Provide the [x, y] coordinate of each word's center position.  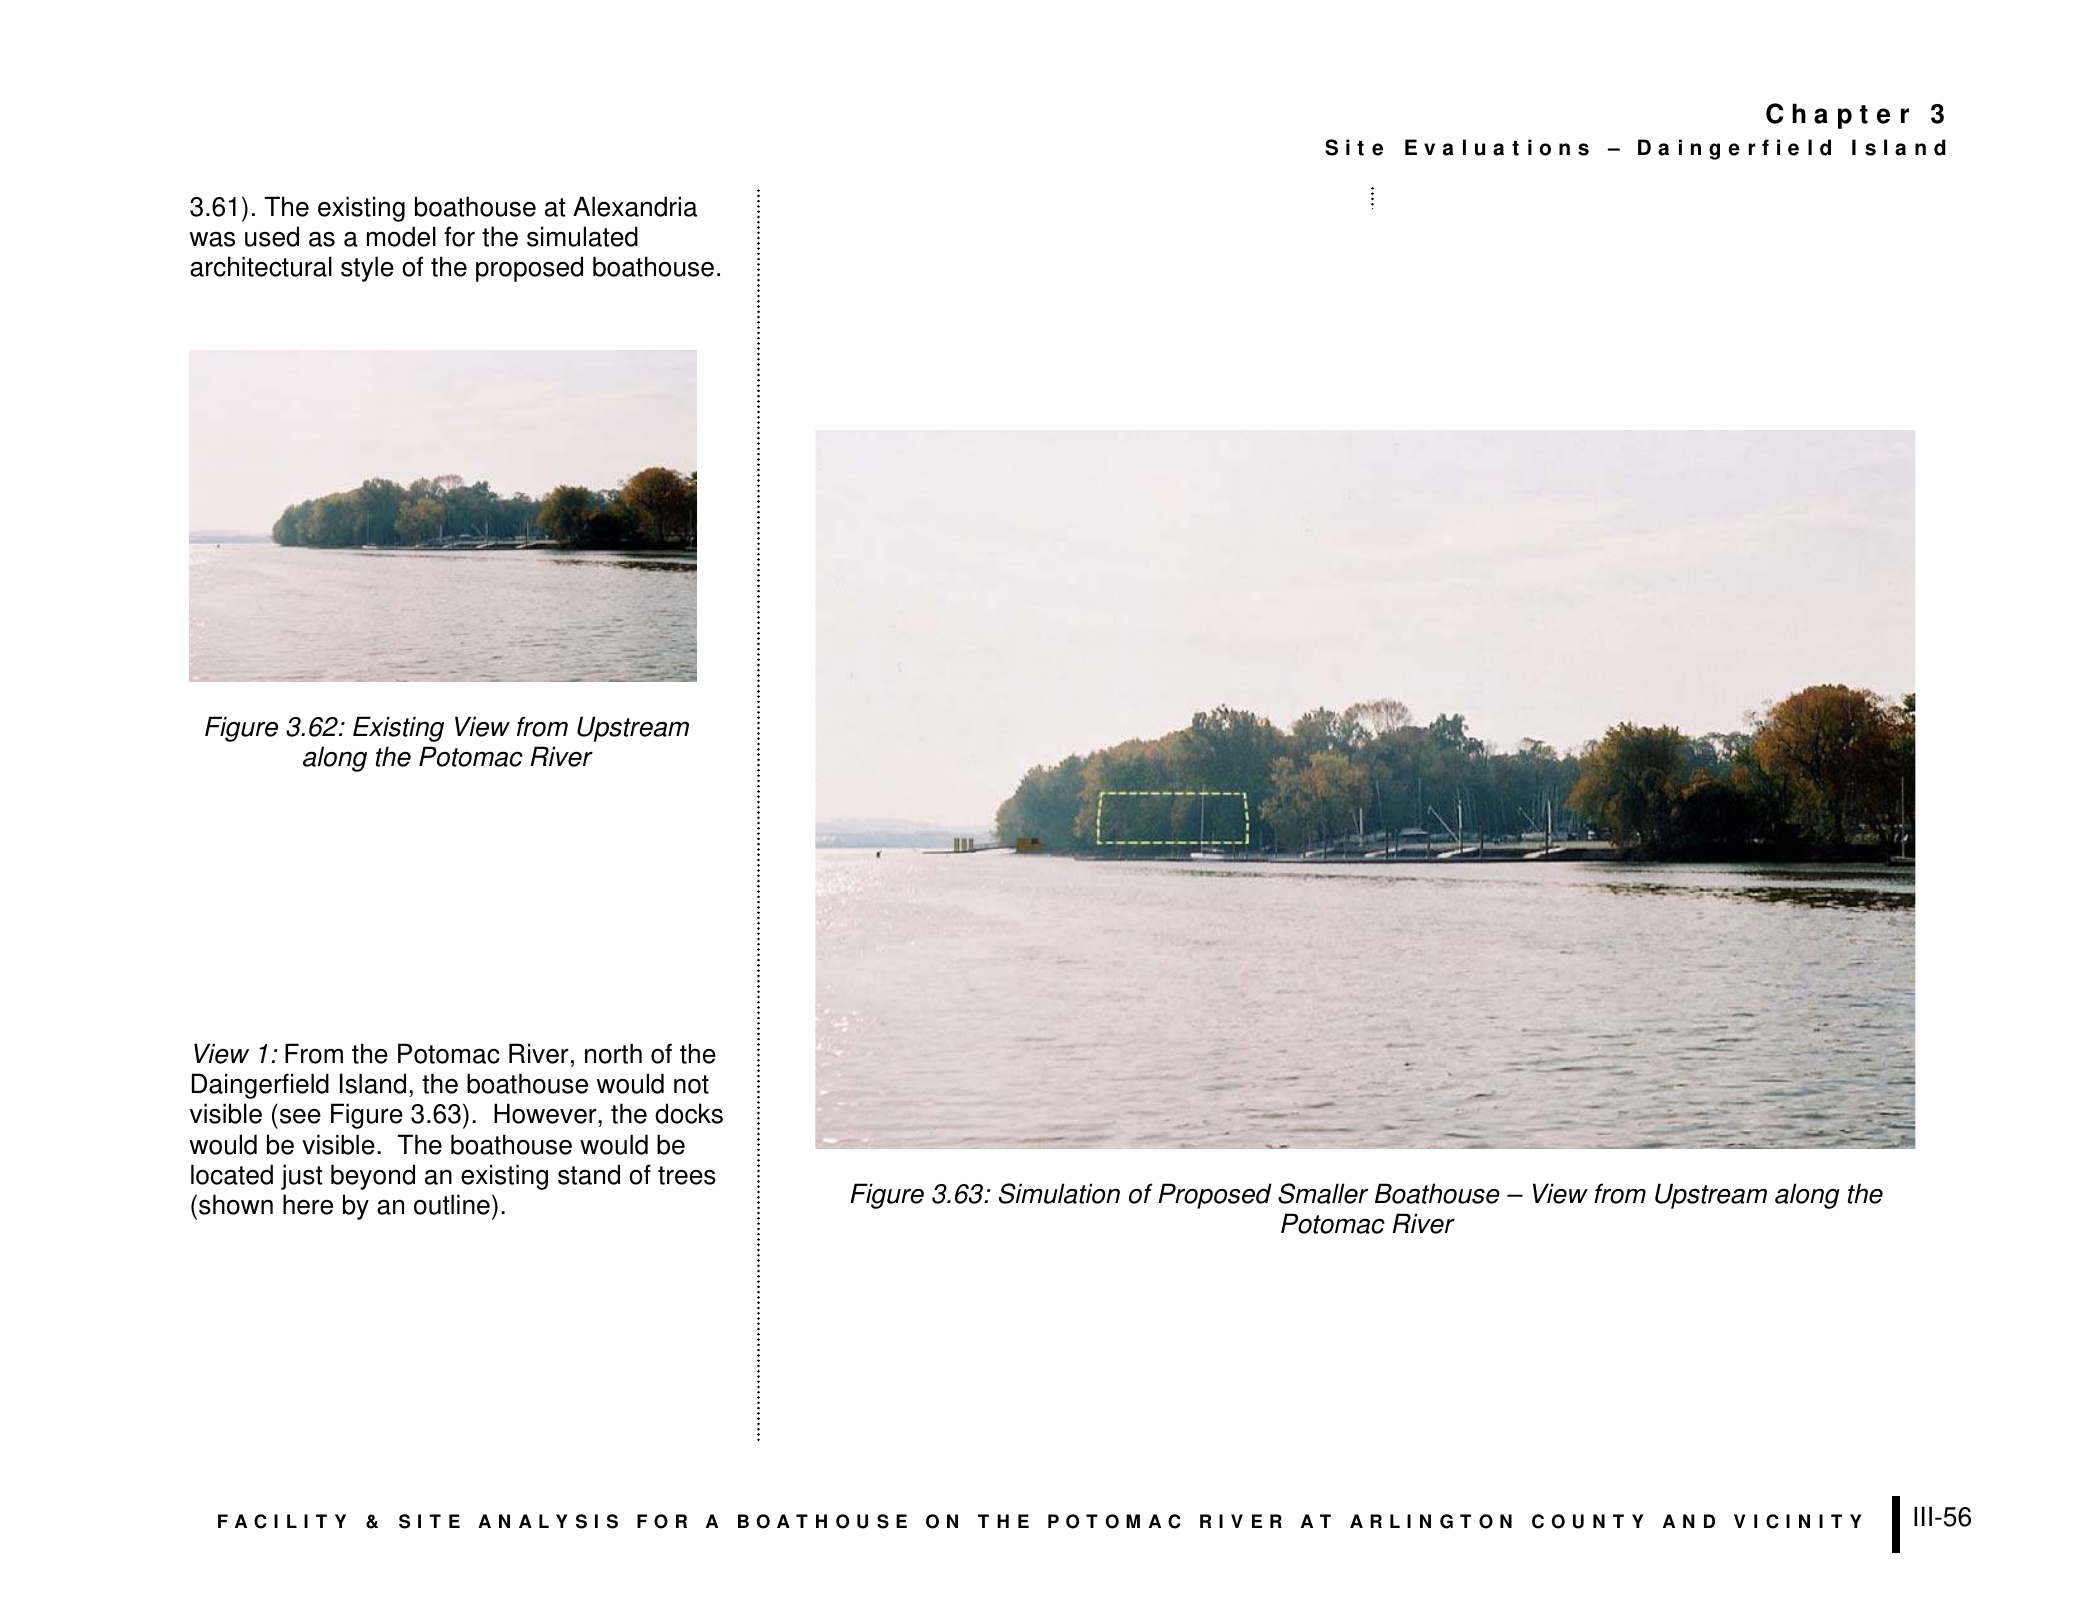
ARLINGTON [1431, 1521]
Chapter [1837, 116]
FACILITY [282, 1521]
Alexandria [635, 206]
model [401, 236]
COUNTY [1587, 1521]
